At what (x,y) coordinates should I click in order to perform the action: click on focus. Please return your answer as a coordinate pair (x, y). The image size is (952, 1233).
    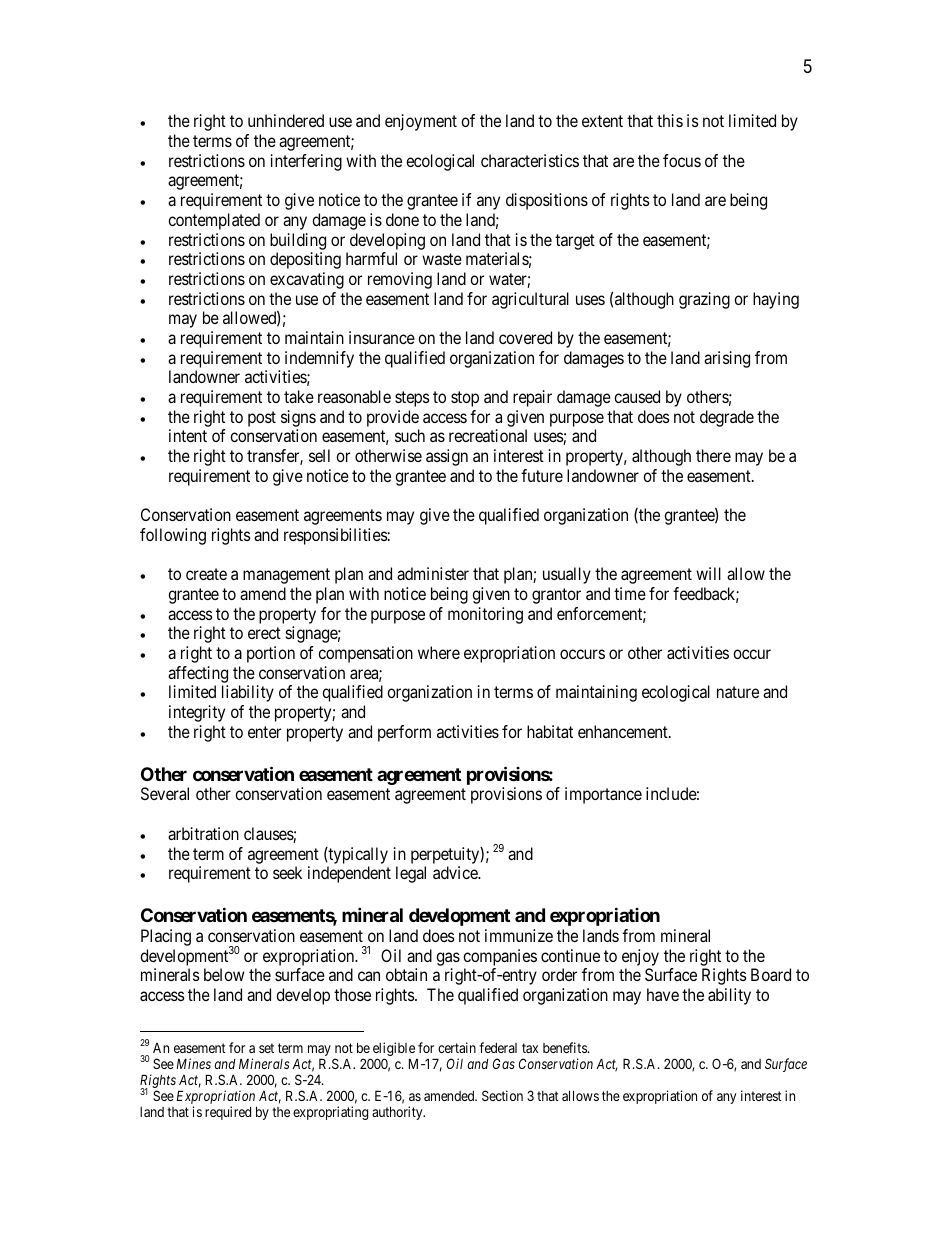
    Looking at the image, I should click on (682, 160).
